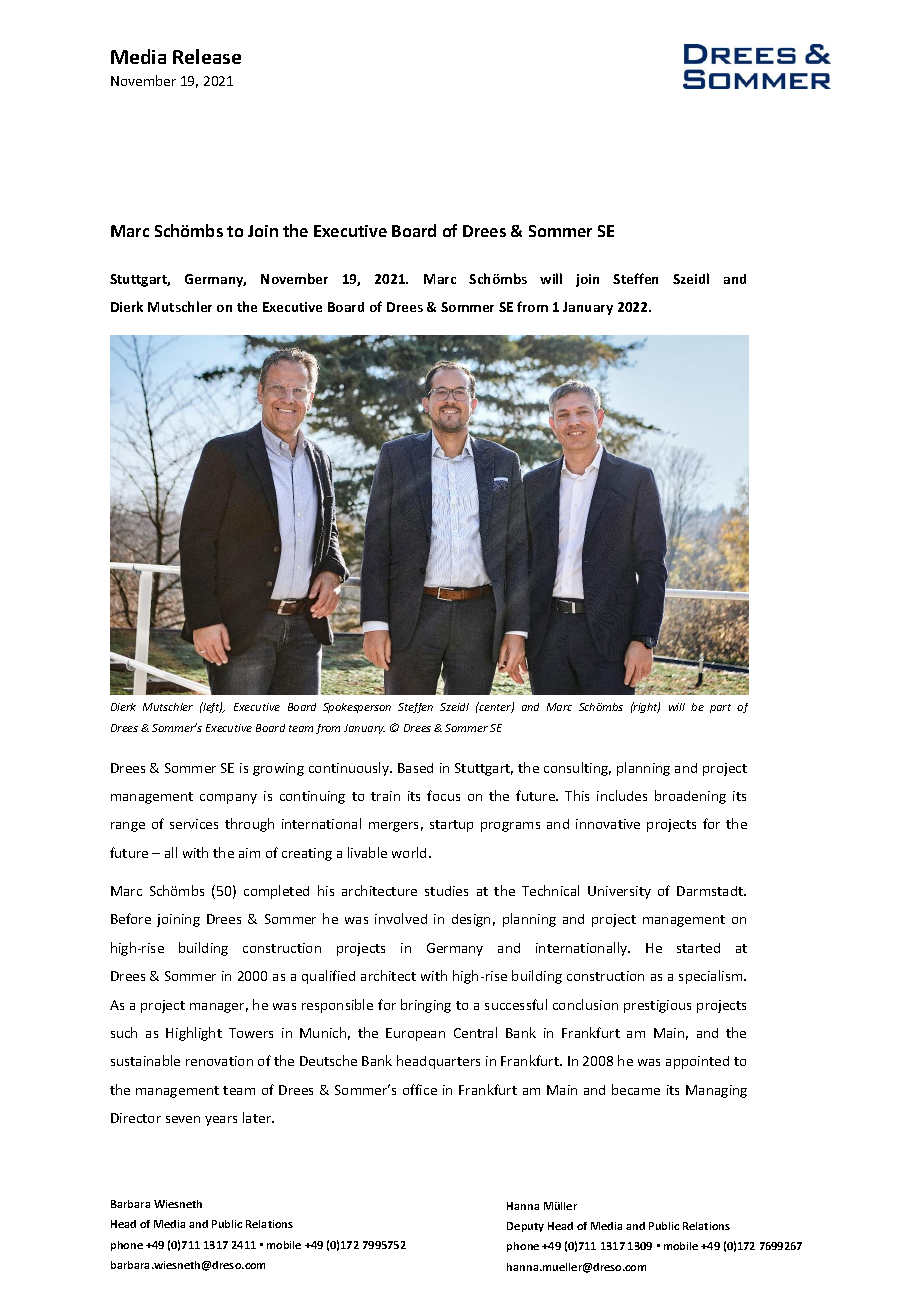 This screenshot has height=1308, width=924. What do you see at coordinates (720, 708) in the screenshot?
I see `part` at bounding box center [720, 708].
